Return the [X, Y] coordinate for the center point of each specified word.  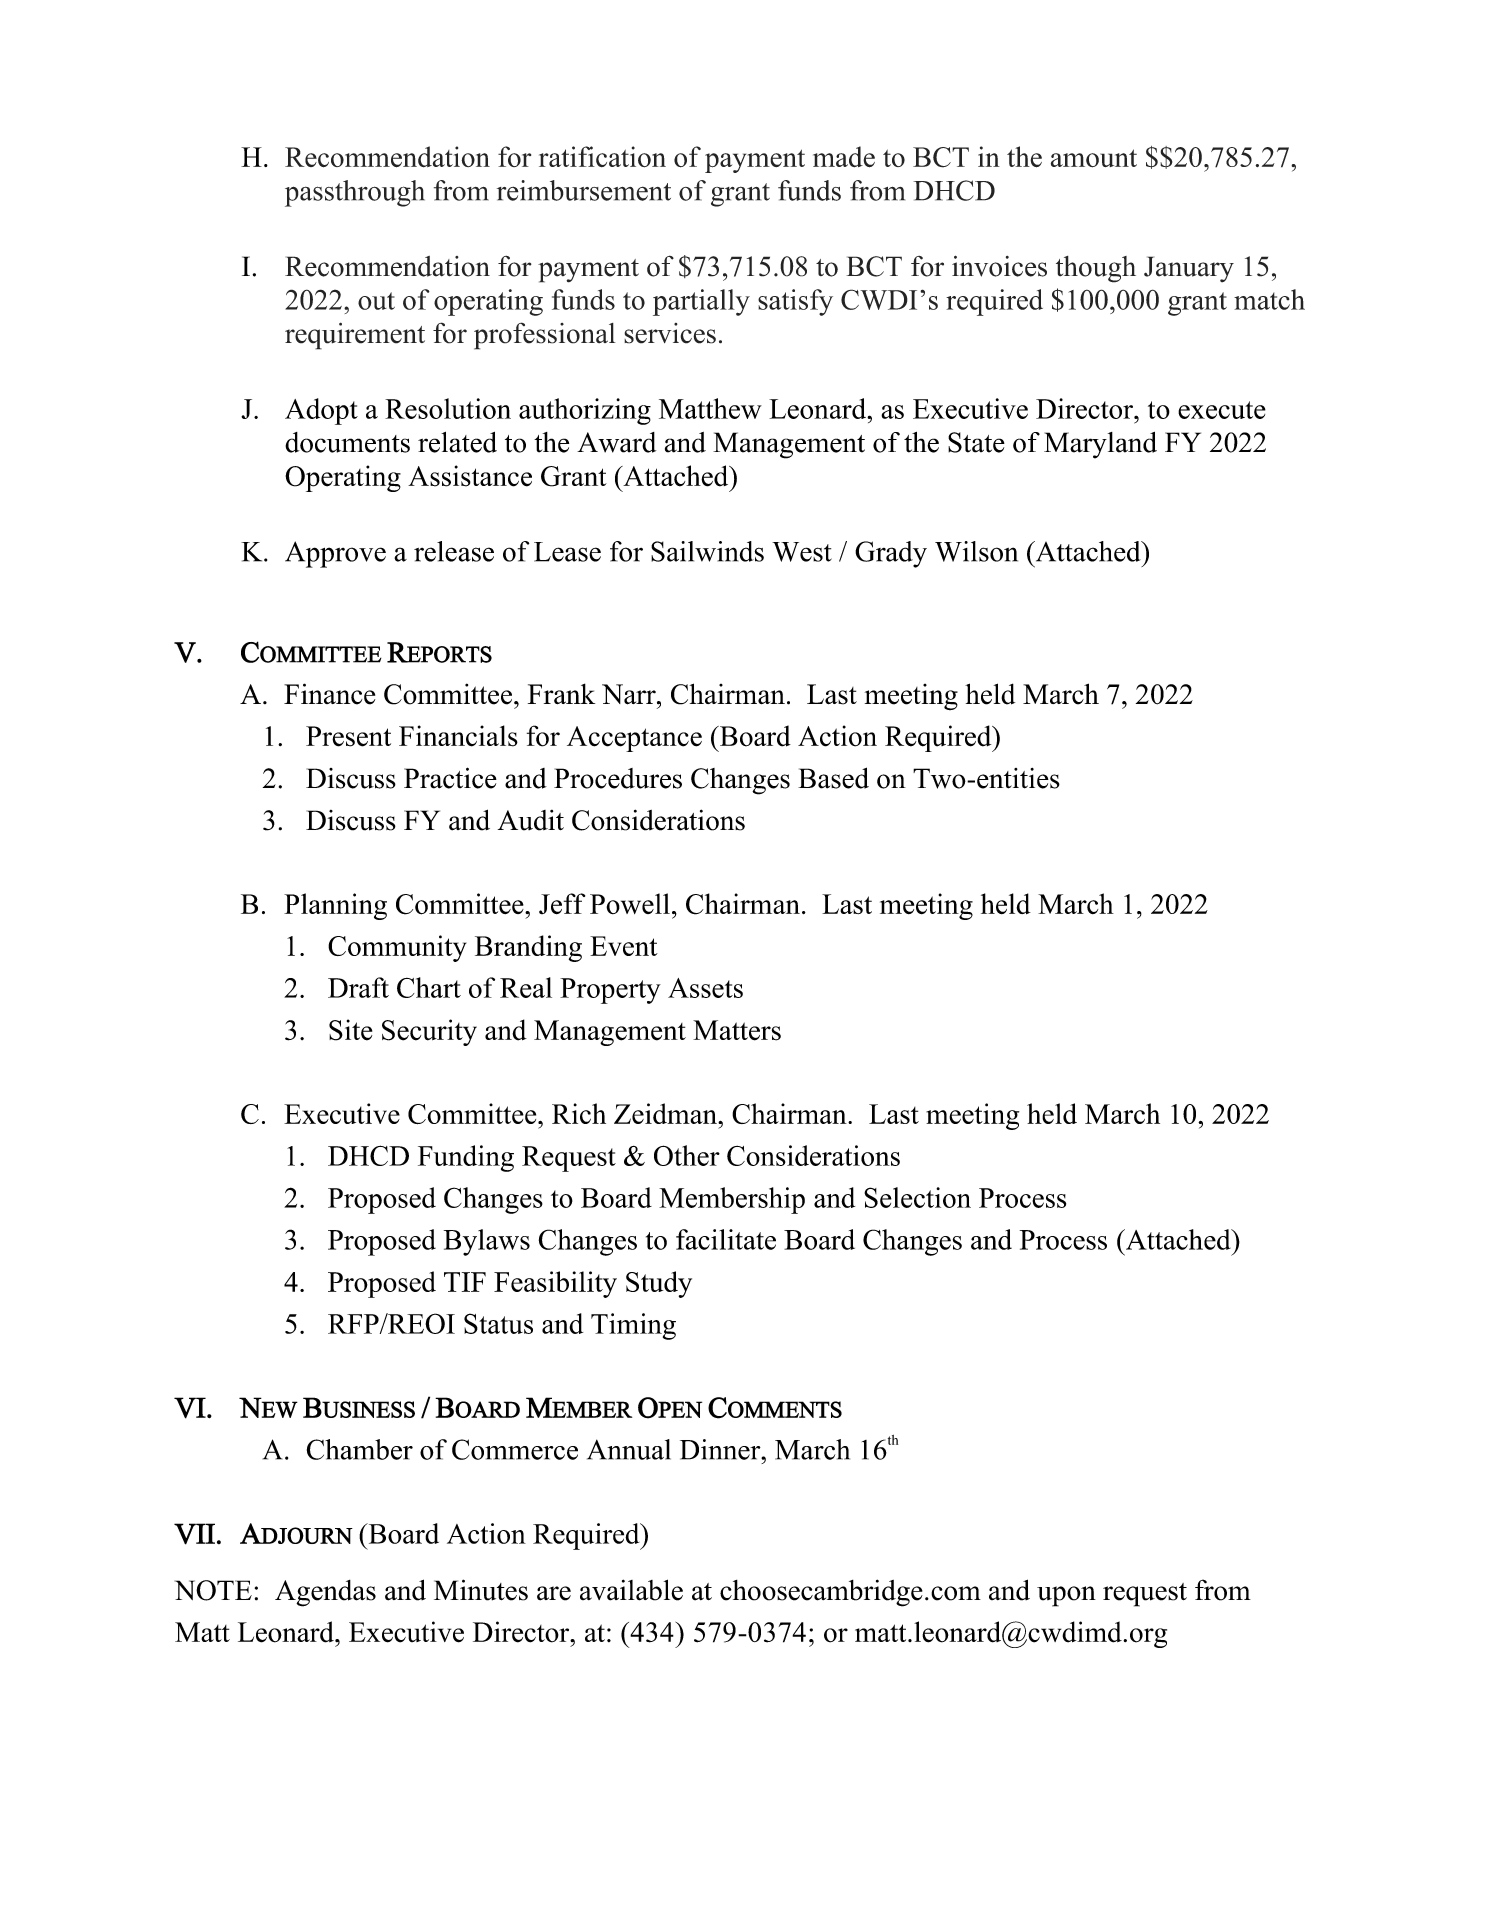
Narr [630, 694]
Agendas [325, 1593]
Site [350, 1030]
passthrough [355, 193]
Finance [329, 694]
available [631, 1590]
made [844, 157]
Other [687, 1155]
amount [1094, 158]
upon [1066, 1596]
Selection [917, 1197]
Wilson [976, 551]
